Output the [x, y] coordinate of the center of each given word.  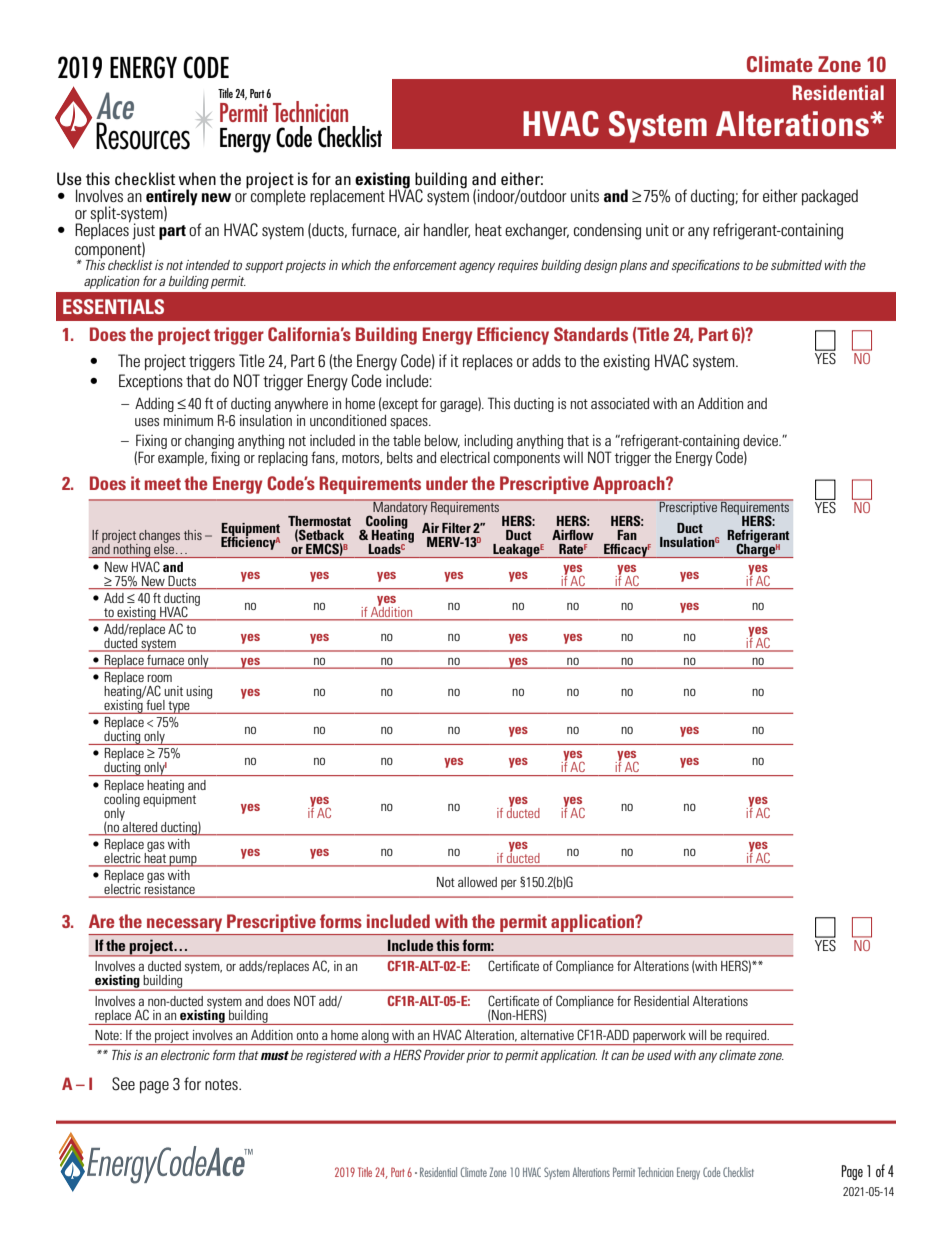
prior [478, 1056]
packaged [830, 197]
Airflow [573, 535]
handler [447, 230]
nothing [132, 550]
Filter [456, 528]
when [197, 178]
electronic [185, 1055]
